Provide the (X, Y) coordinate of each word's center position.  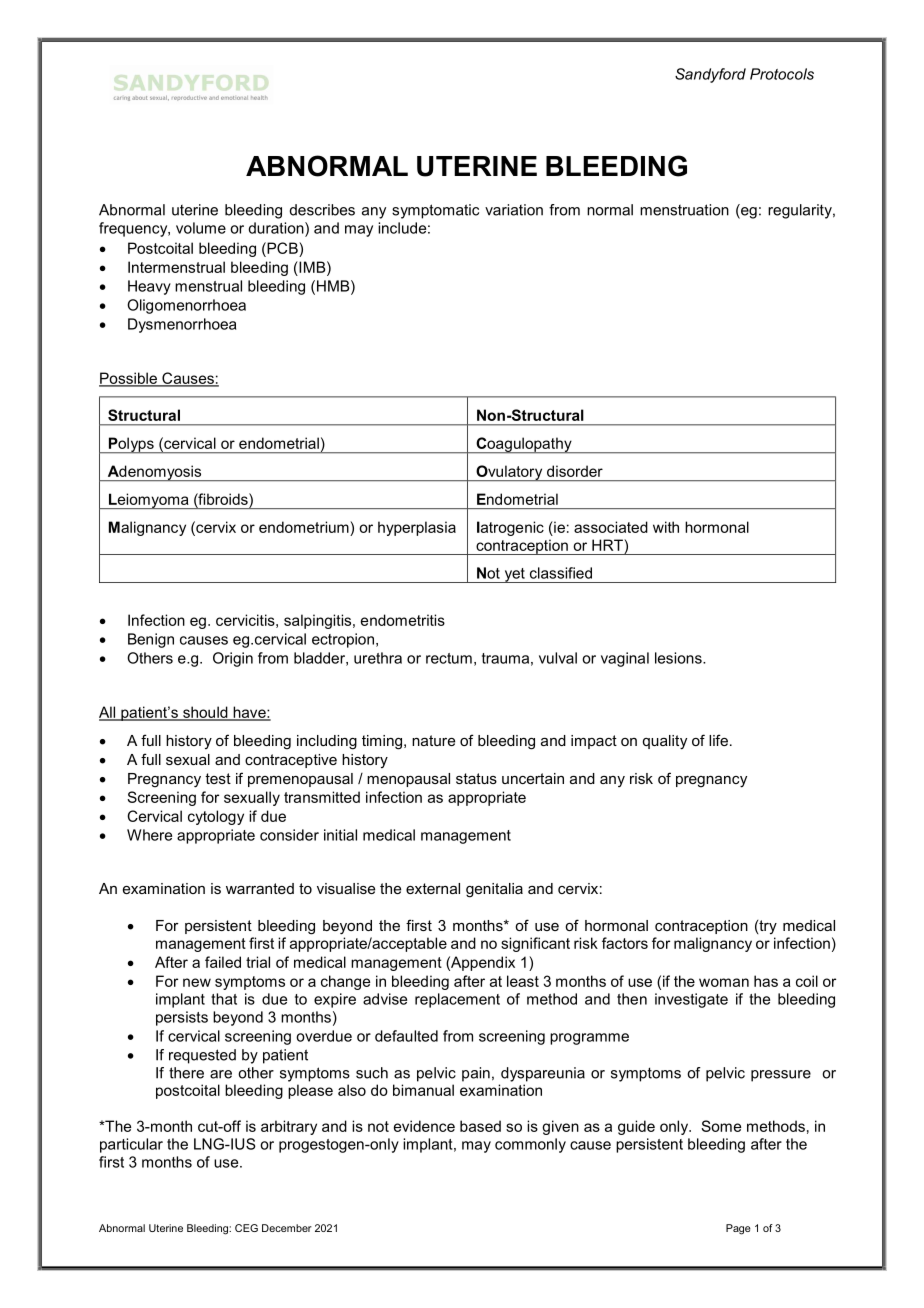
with (666, 527)
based (480, 1126)
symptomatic (435, 211)
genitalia (494, 890)
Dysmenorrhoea (182, 325)
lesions (679, 658)
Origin (233, 659)
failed (223, 962)
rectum (449, 658)
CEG (246, 1228)
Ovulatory (509, 473)
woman (724, 982)
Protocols (782, 74)
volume (201, 228)
